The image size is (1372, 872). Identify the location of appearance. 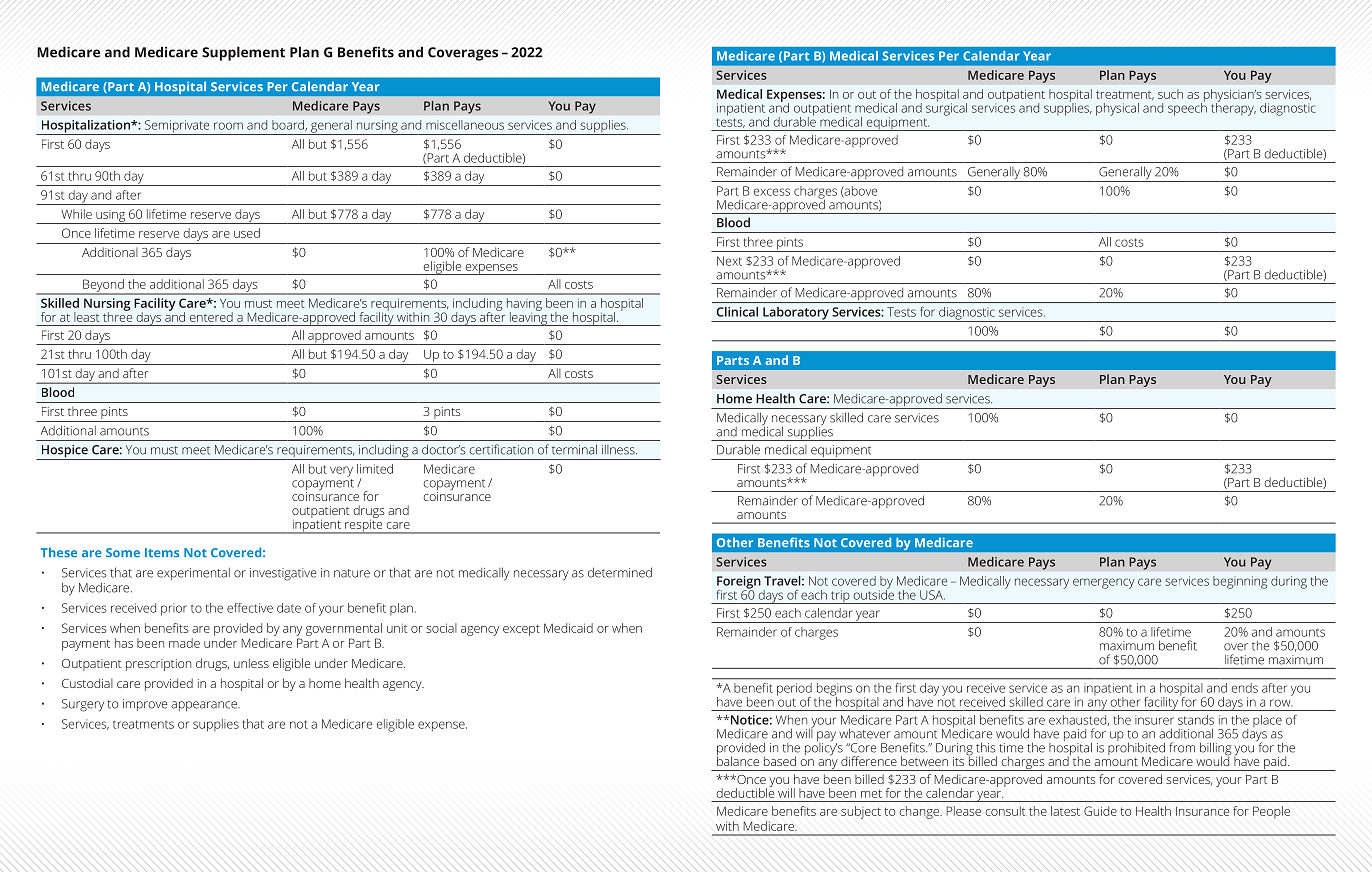
(205, 706).
